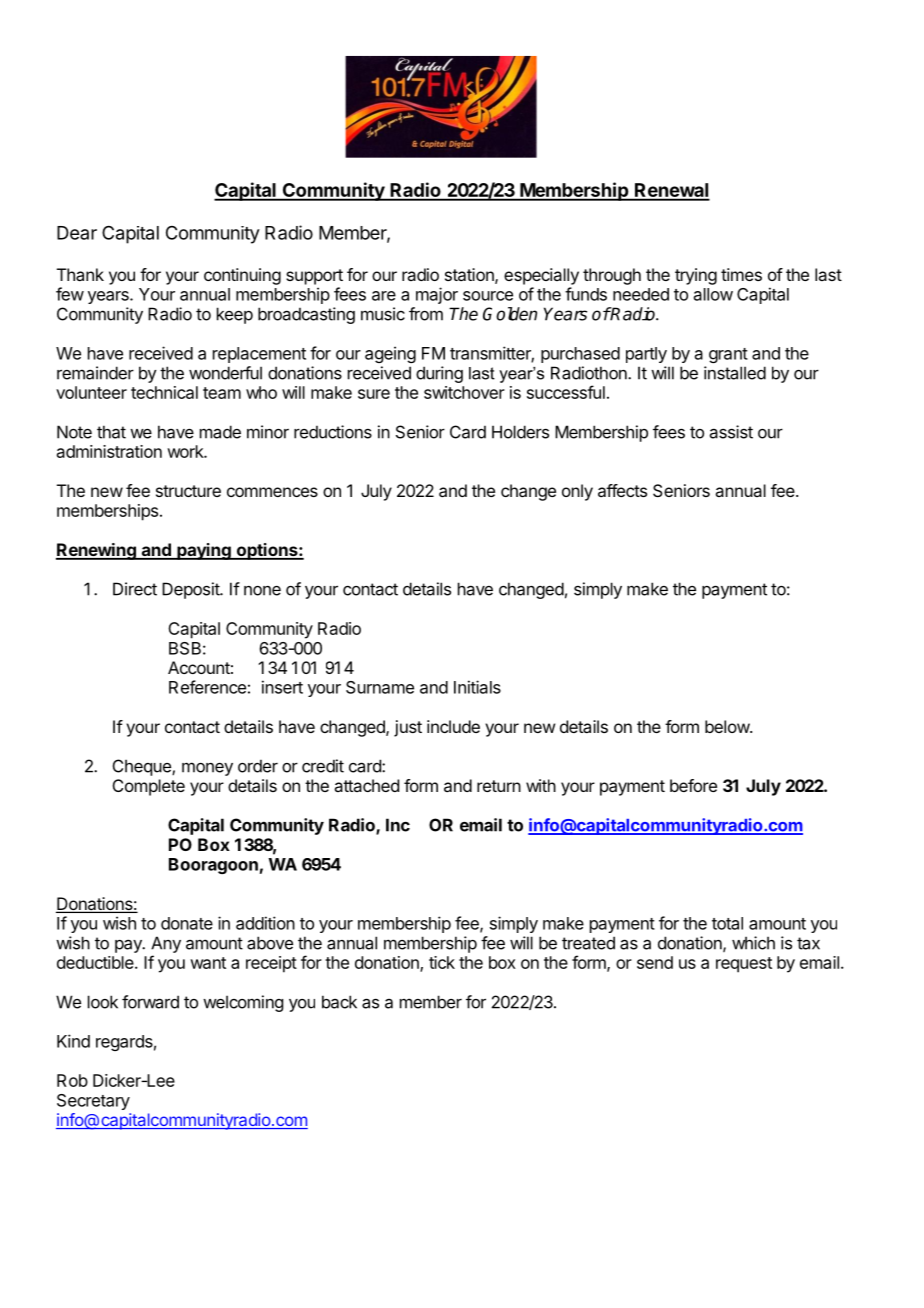 The image size is (924, 1308). What do you see at coordinates (437, 295) in the screenshot?
I see `major` at bounding box center [437, 295].
